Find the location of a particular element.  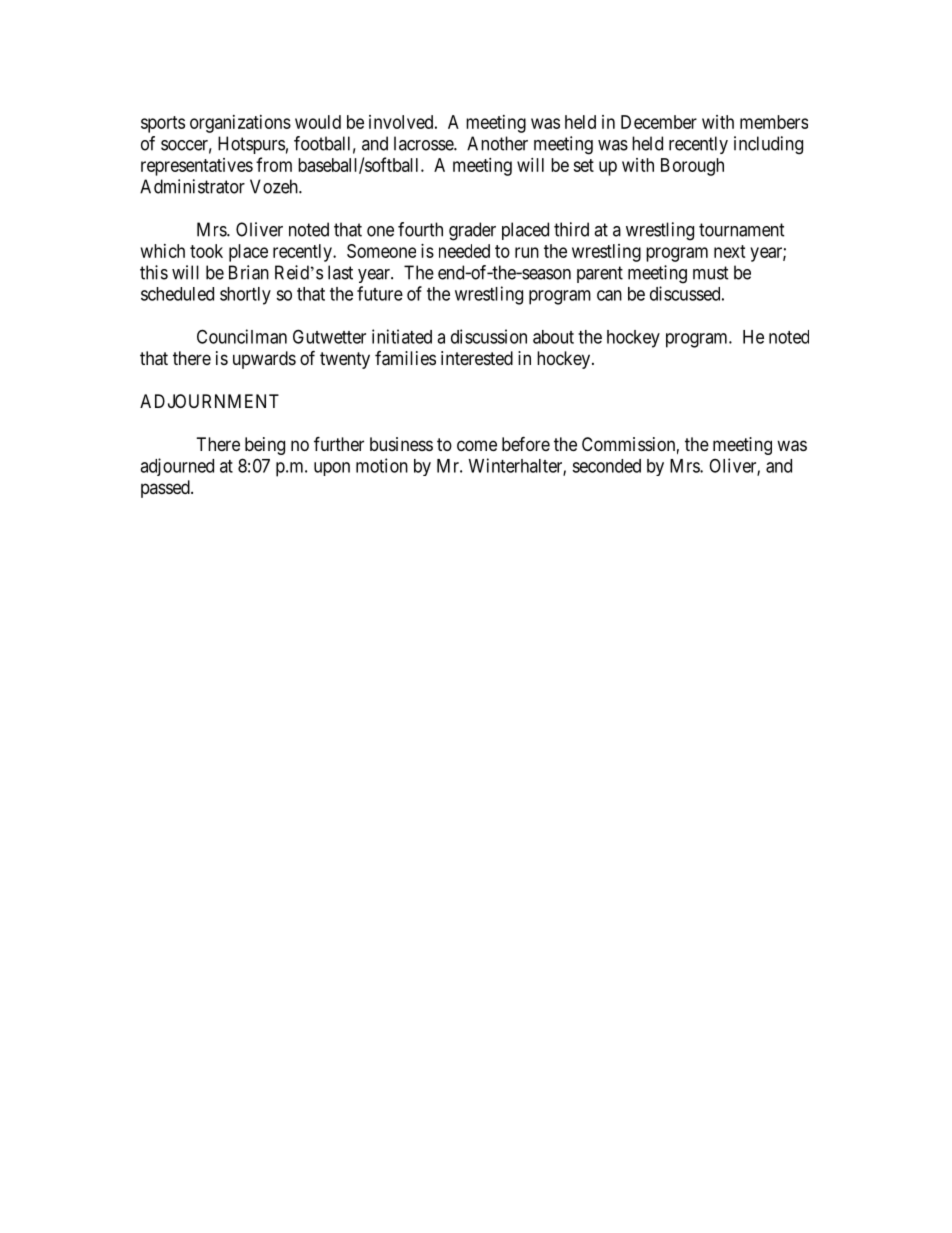

can is located at coordinates (609, 295).
